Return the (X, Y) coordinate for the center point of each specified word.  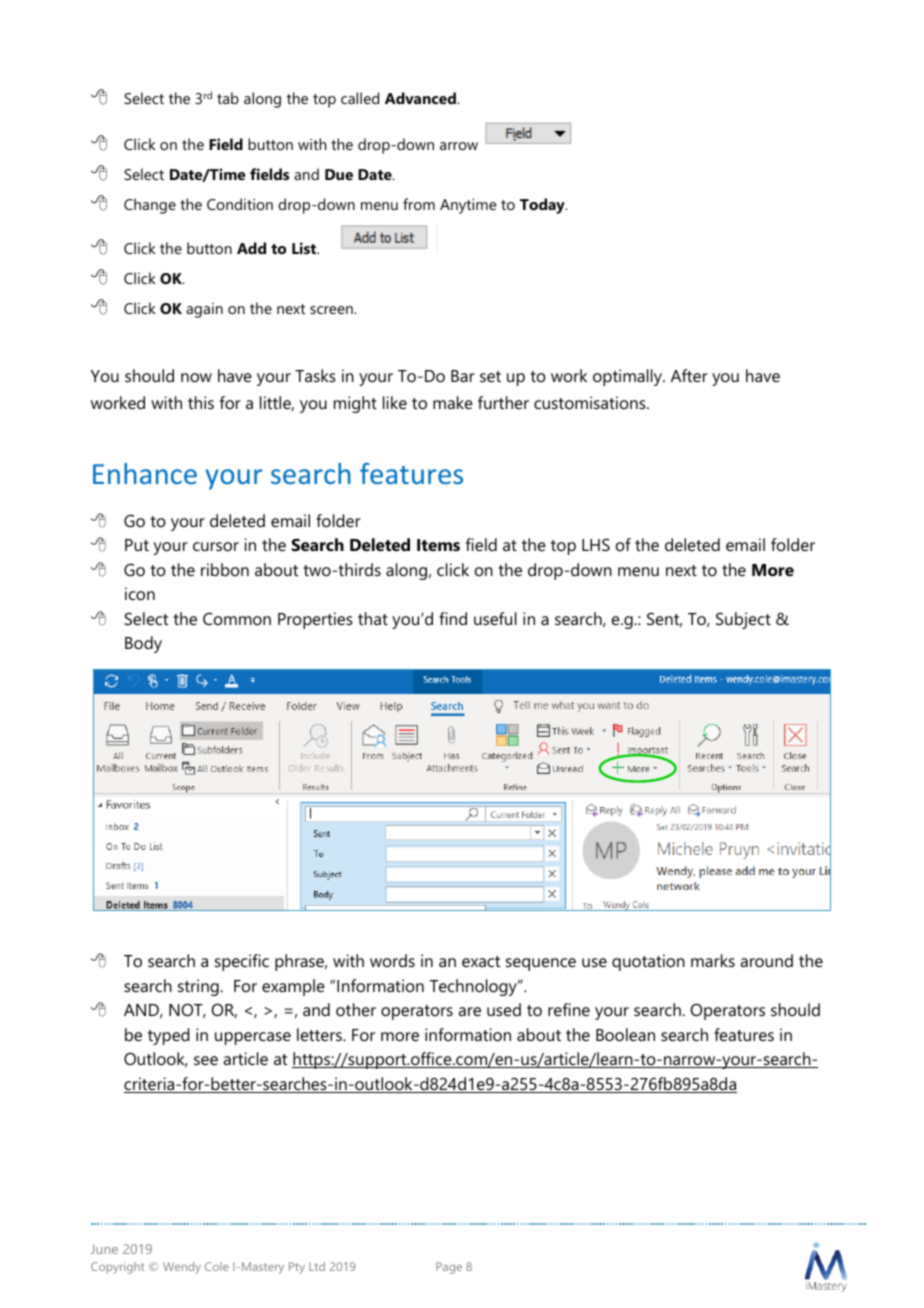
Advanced (421, 98)
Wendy (182, 1268)
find (453, 618)
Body (143, 644)
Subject (743, 620)
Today (543, 206)
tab (228, 98)
